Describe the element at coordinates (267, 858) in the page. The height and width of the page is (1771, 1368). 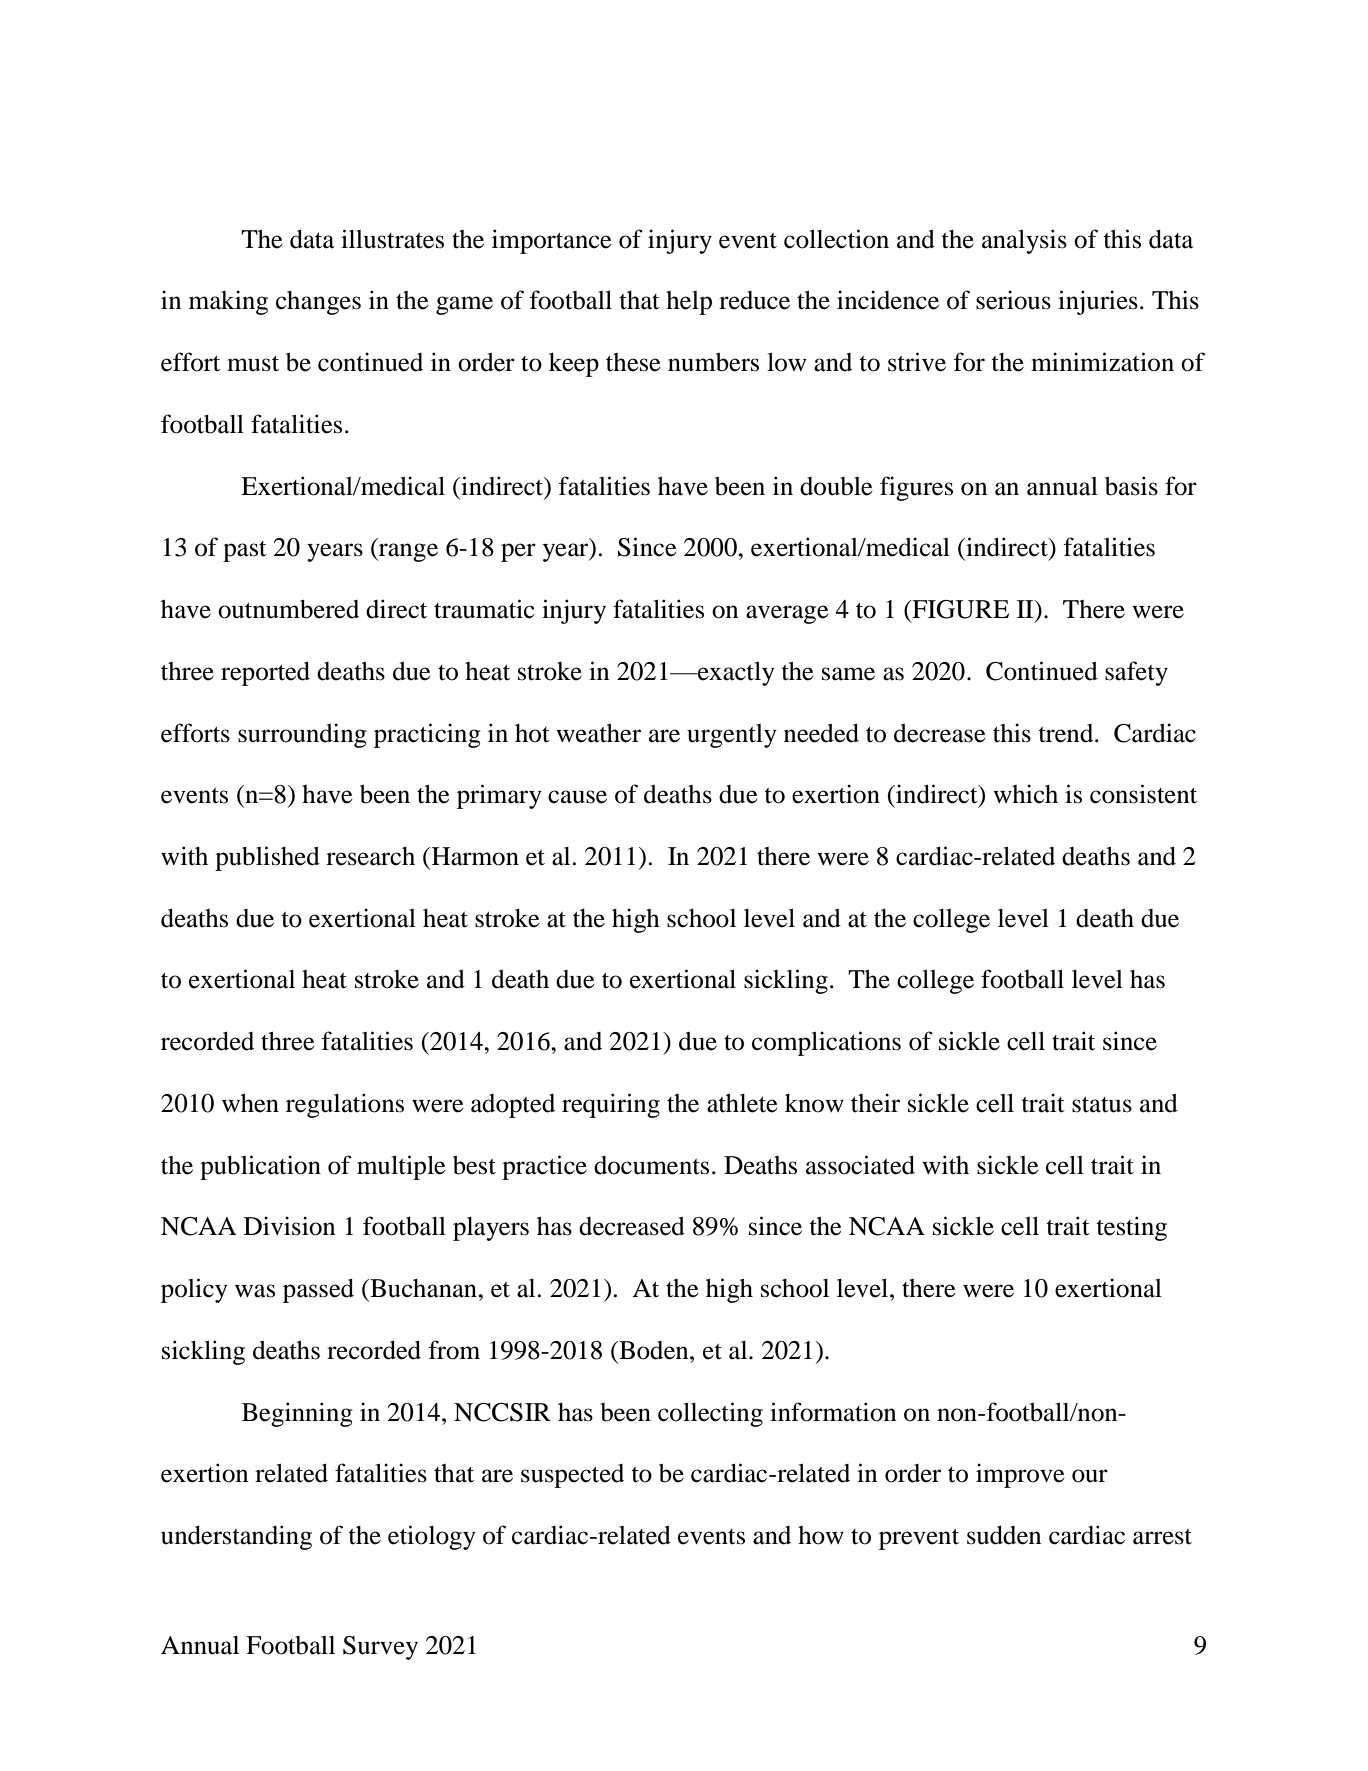
I see `published` at that location.
